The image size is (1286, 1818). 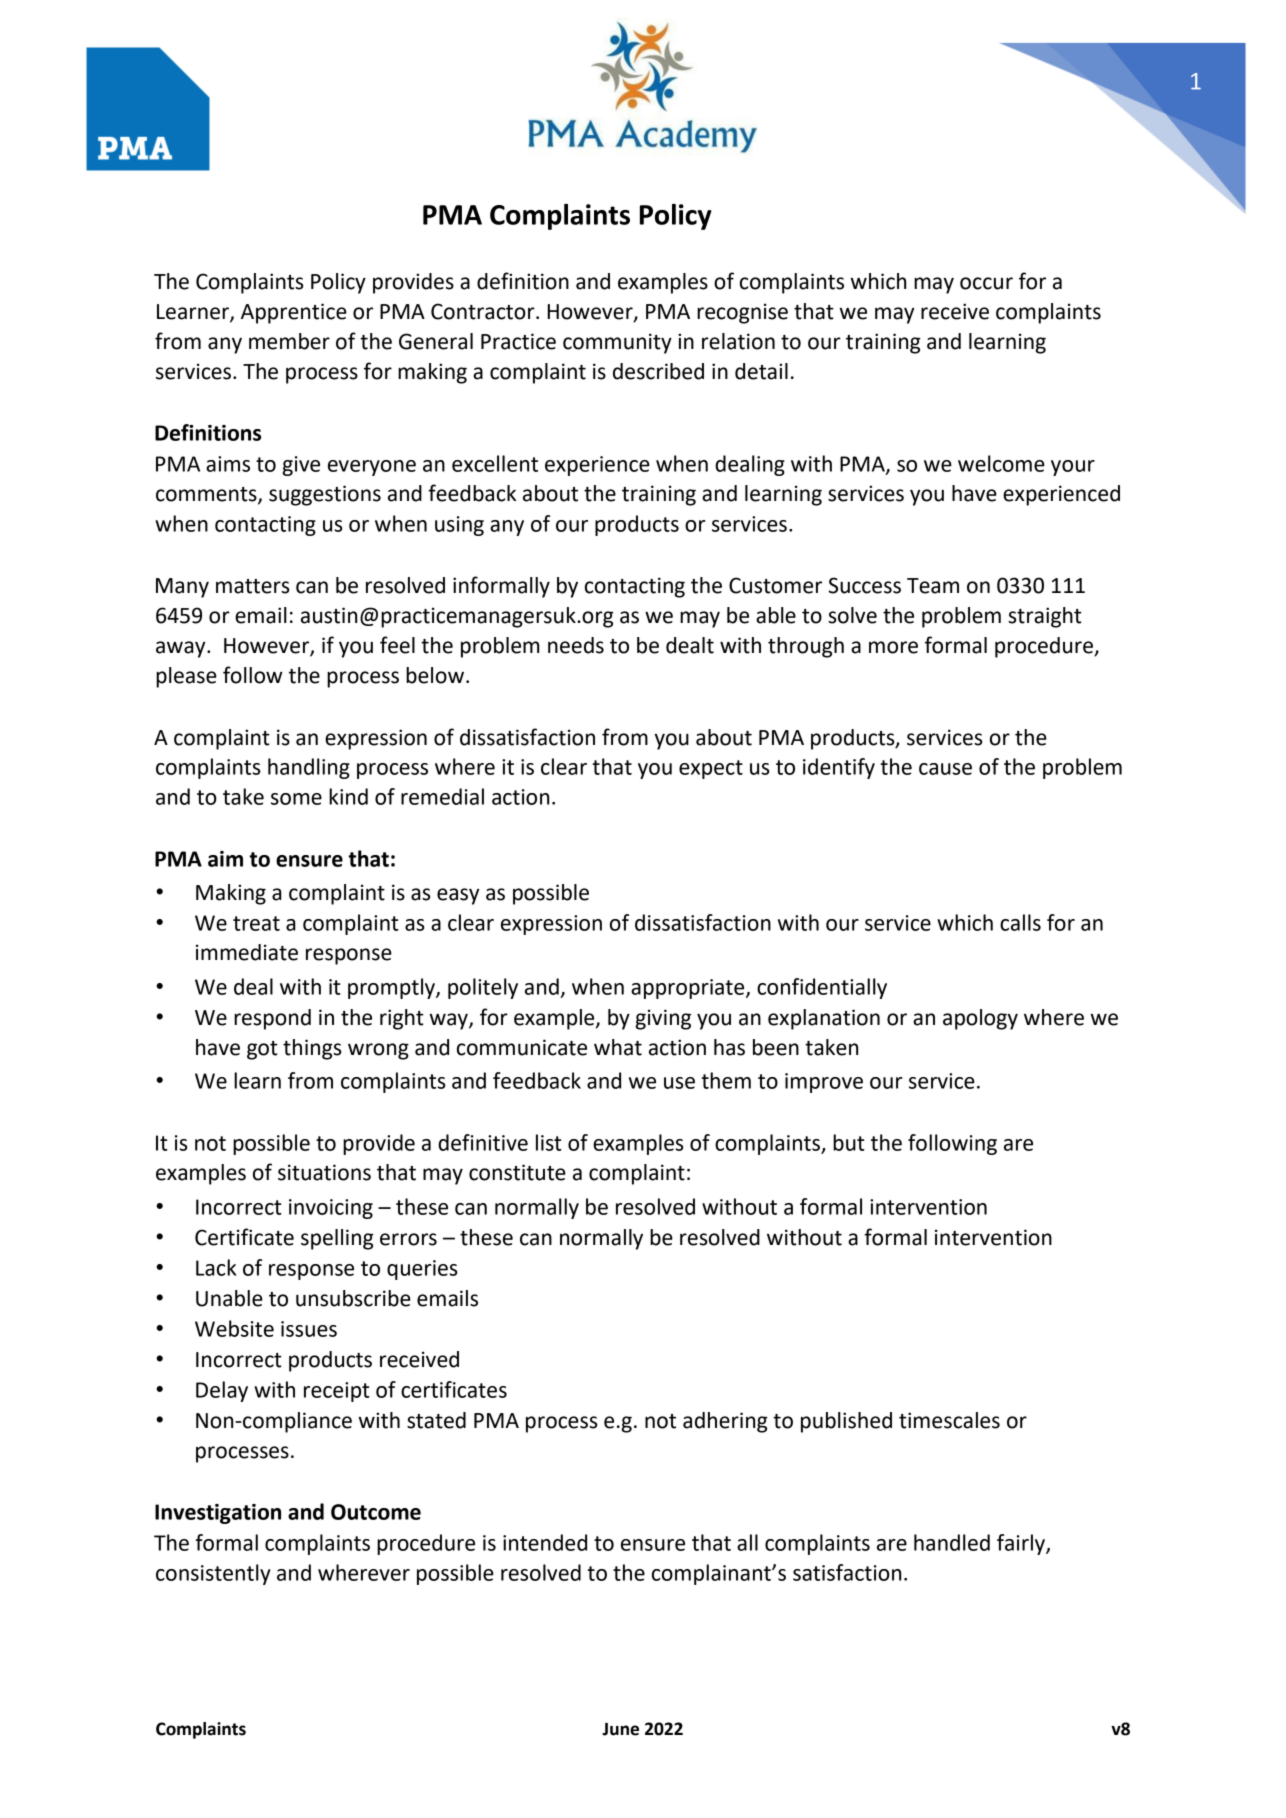 What do you see at coordinates (663, 1019) in the document?
I see `giving` at bounding box center [663, 1019].
